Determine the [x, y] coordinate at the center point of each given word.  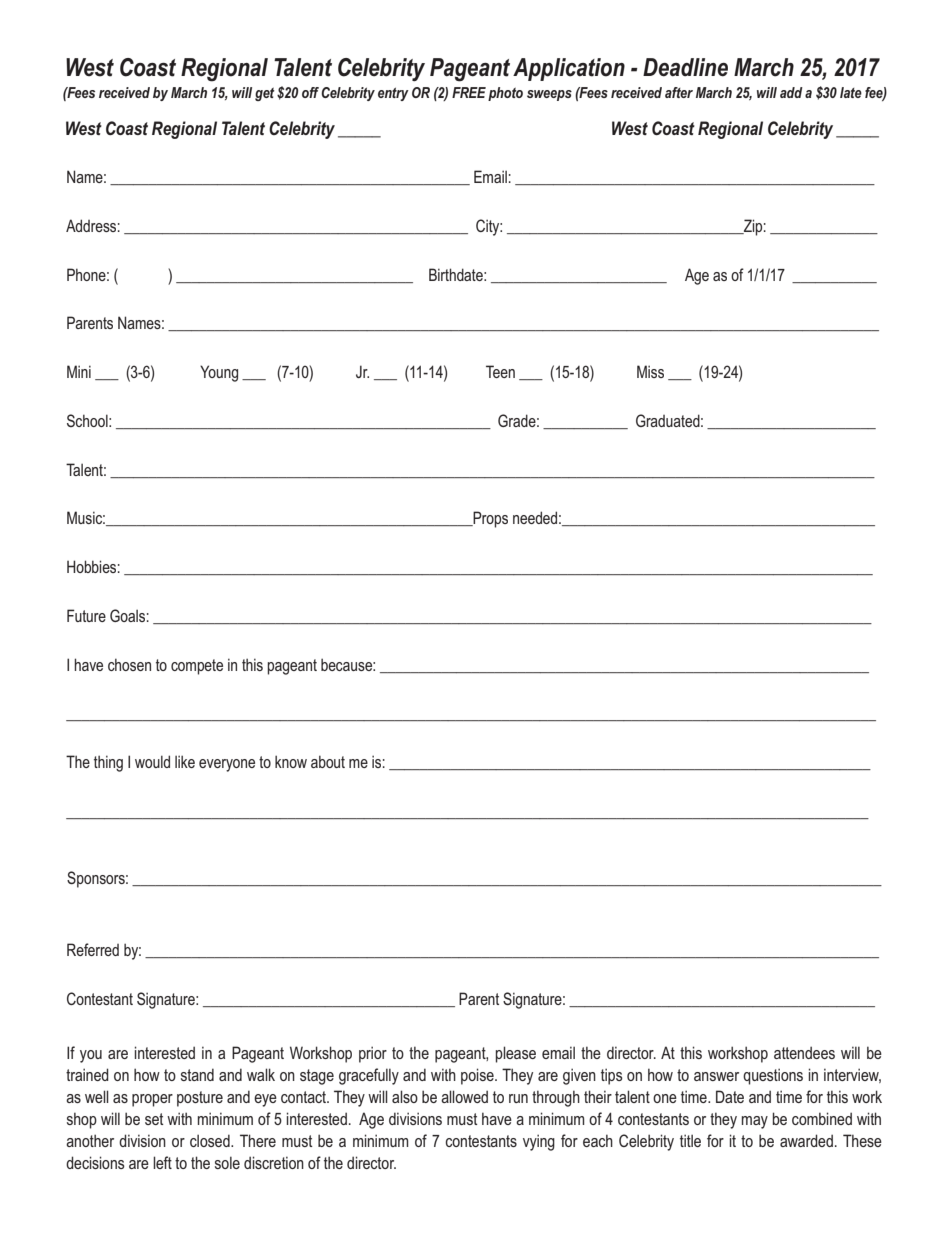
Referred [93, 949]
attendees [804, 1052]
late [851, 92]
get [265, 94]
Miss [650, 371]
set [154, 1119]
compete [197, 667]
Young [219, 373]
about [328, 761]
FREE [469, 92]
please [516, 1054]
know [291, 761]
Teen [500, 371]
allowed [464, 1096]
